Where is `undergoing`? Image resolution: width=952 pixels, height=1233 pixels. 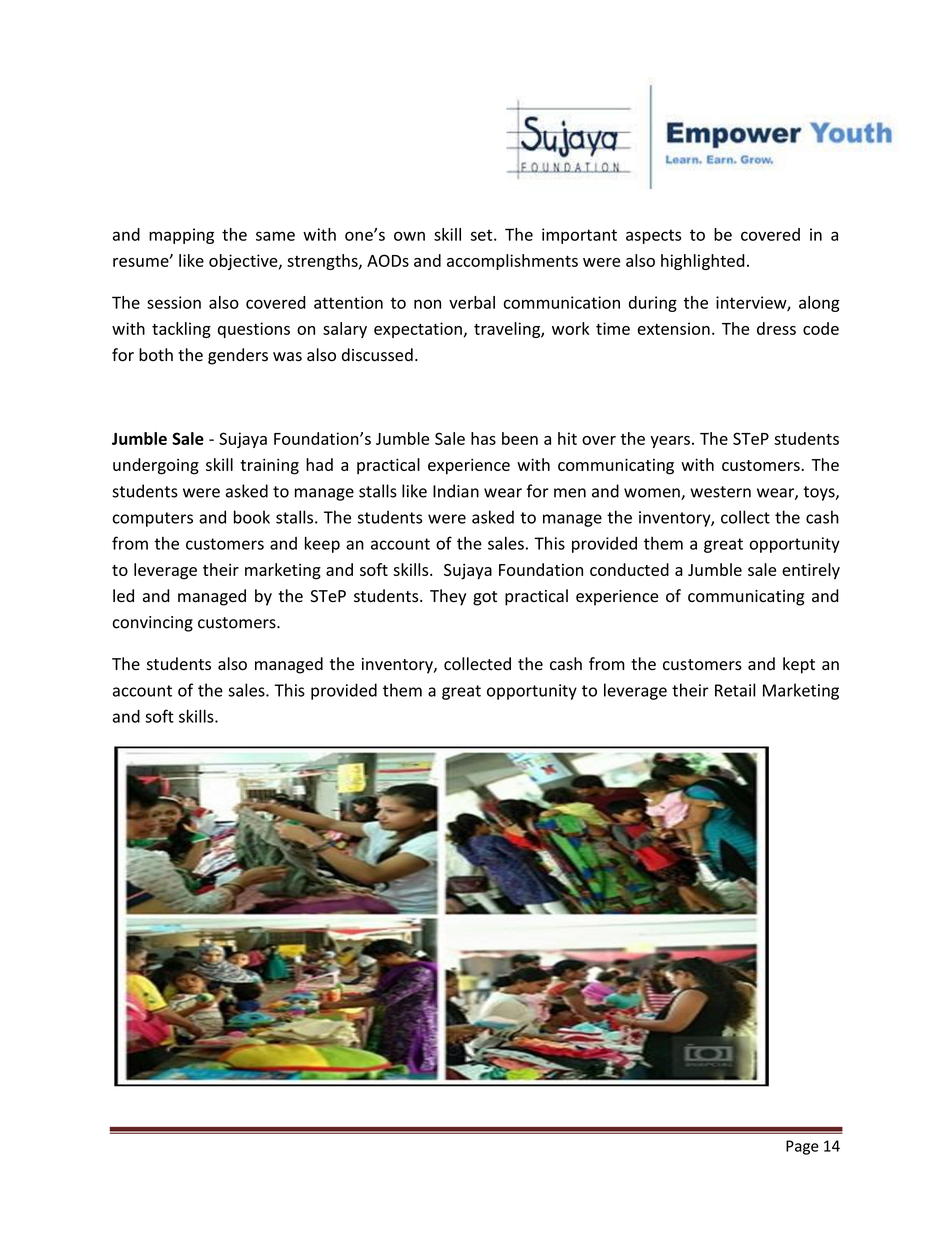 undergoing is located at coordinates (156, 466).
